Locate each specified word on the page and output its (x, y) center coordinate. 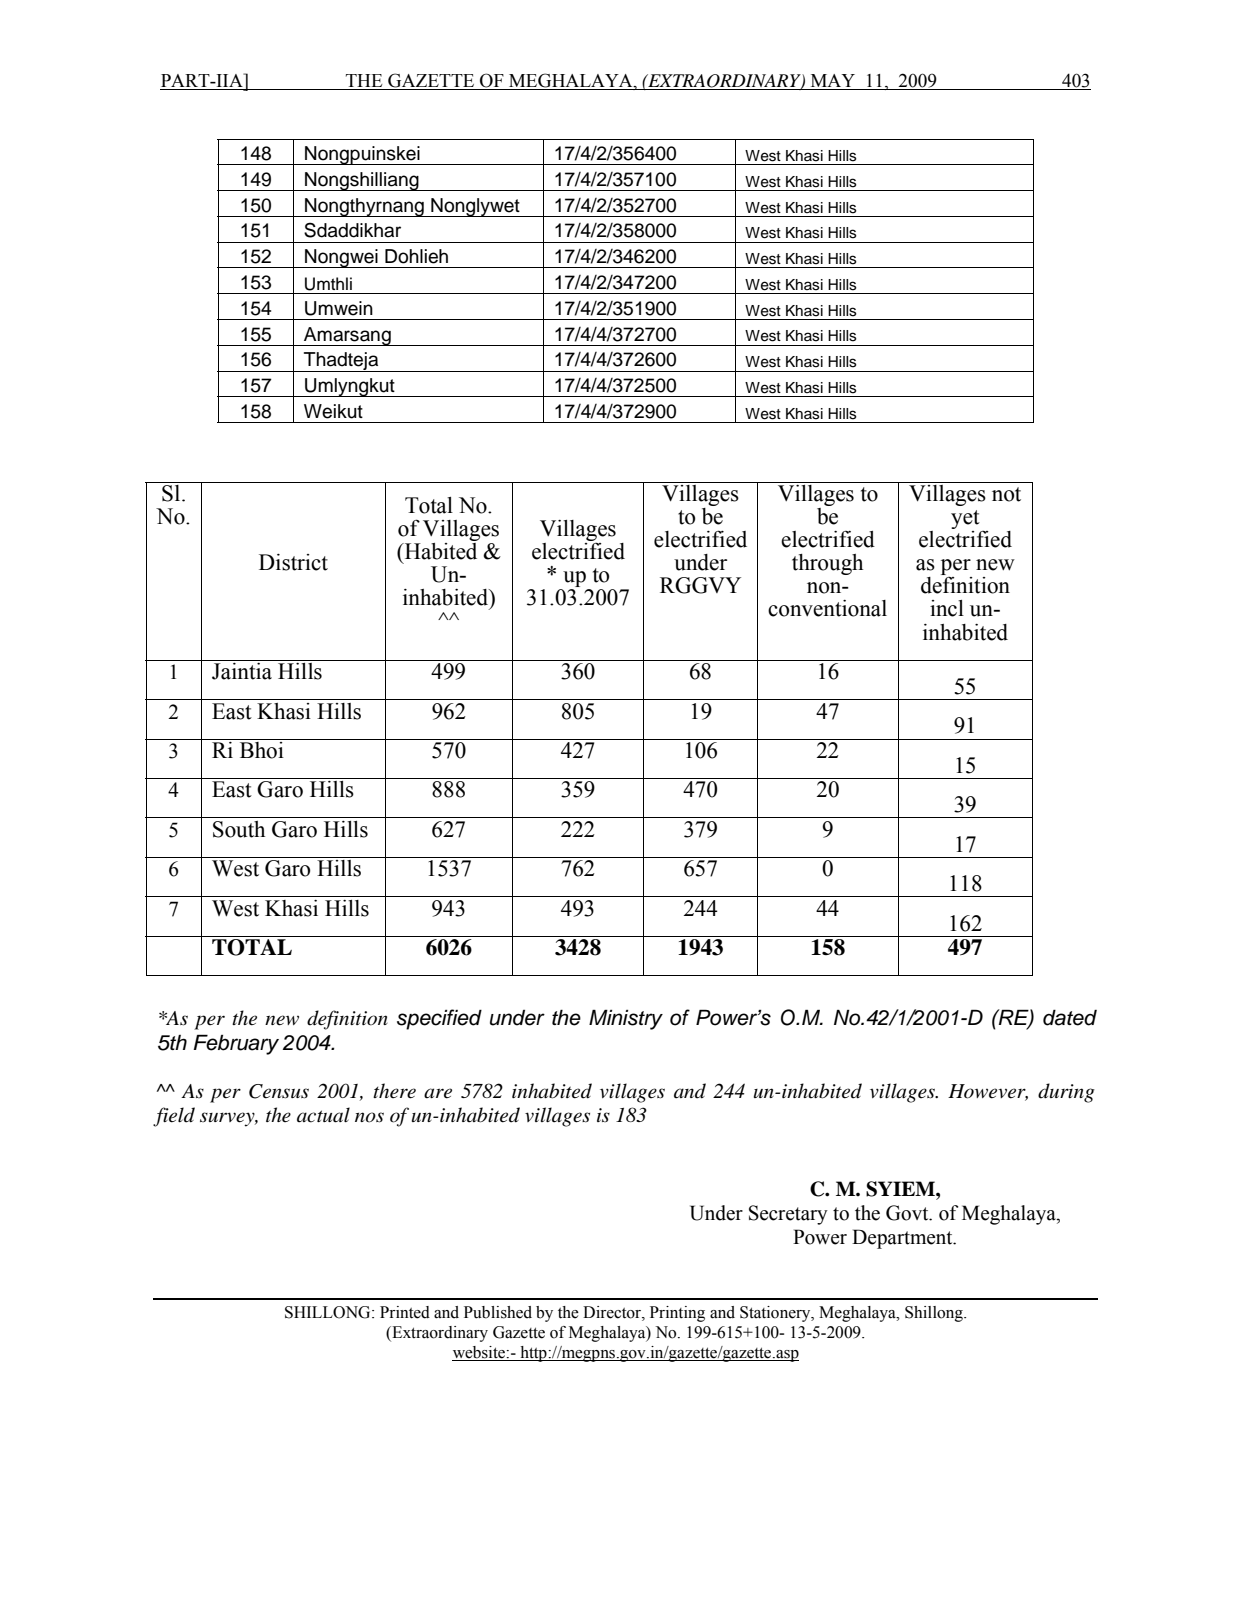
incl (947, 608)
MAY (833, 80)
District (293, 562)
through (827, 564)
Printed (405, 1312)
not (1006, 494)
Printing (677, 1314)
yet (965, 519)
